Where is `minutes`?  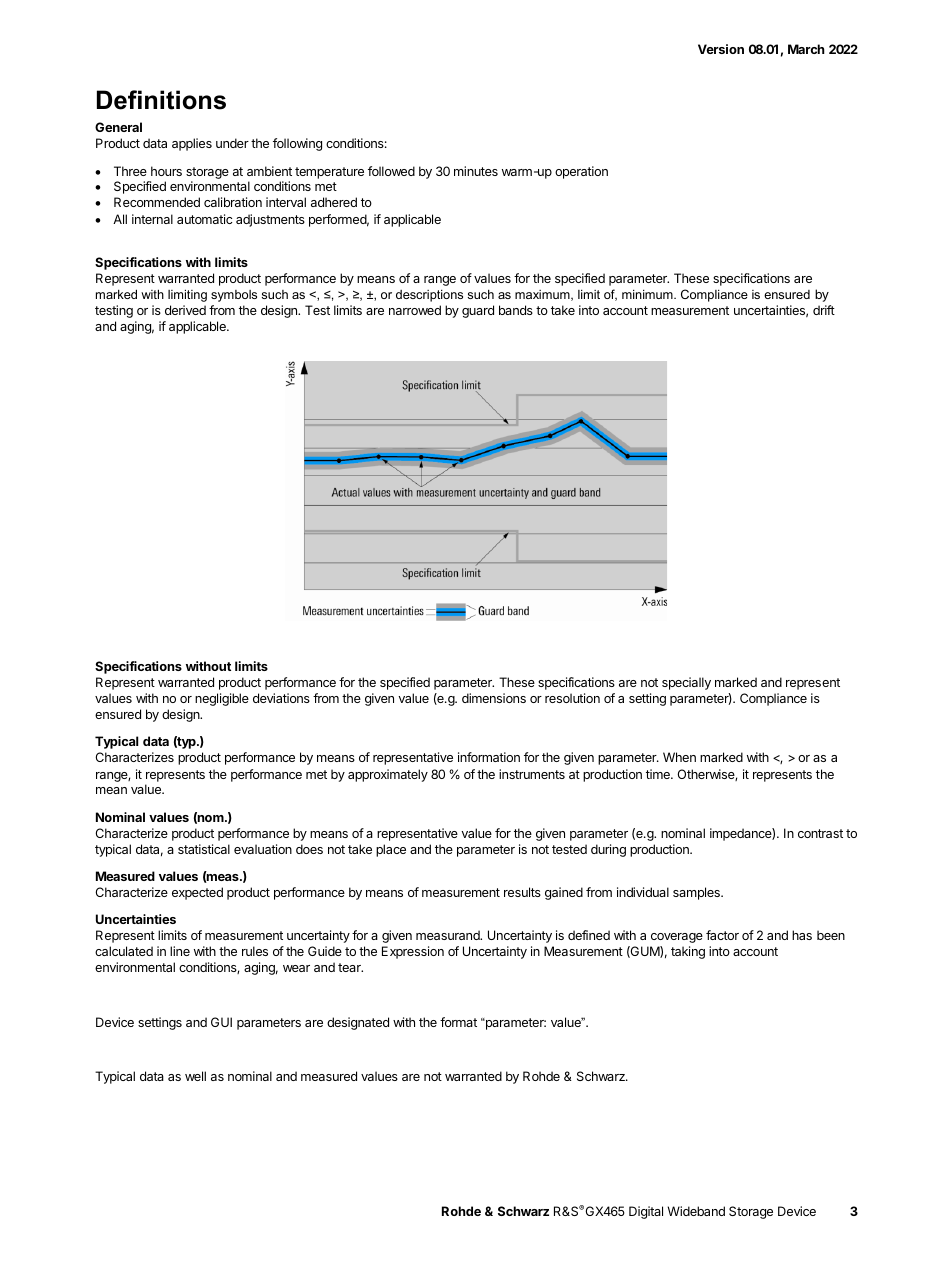 minutes is located at coordinates (476, 171).
